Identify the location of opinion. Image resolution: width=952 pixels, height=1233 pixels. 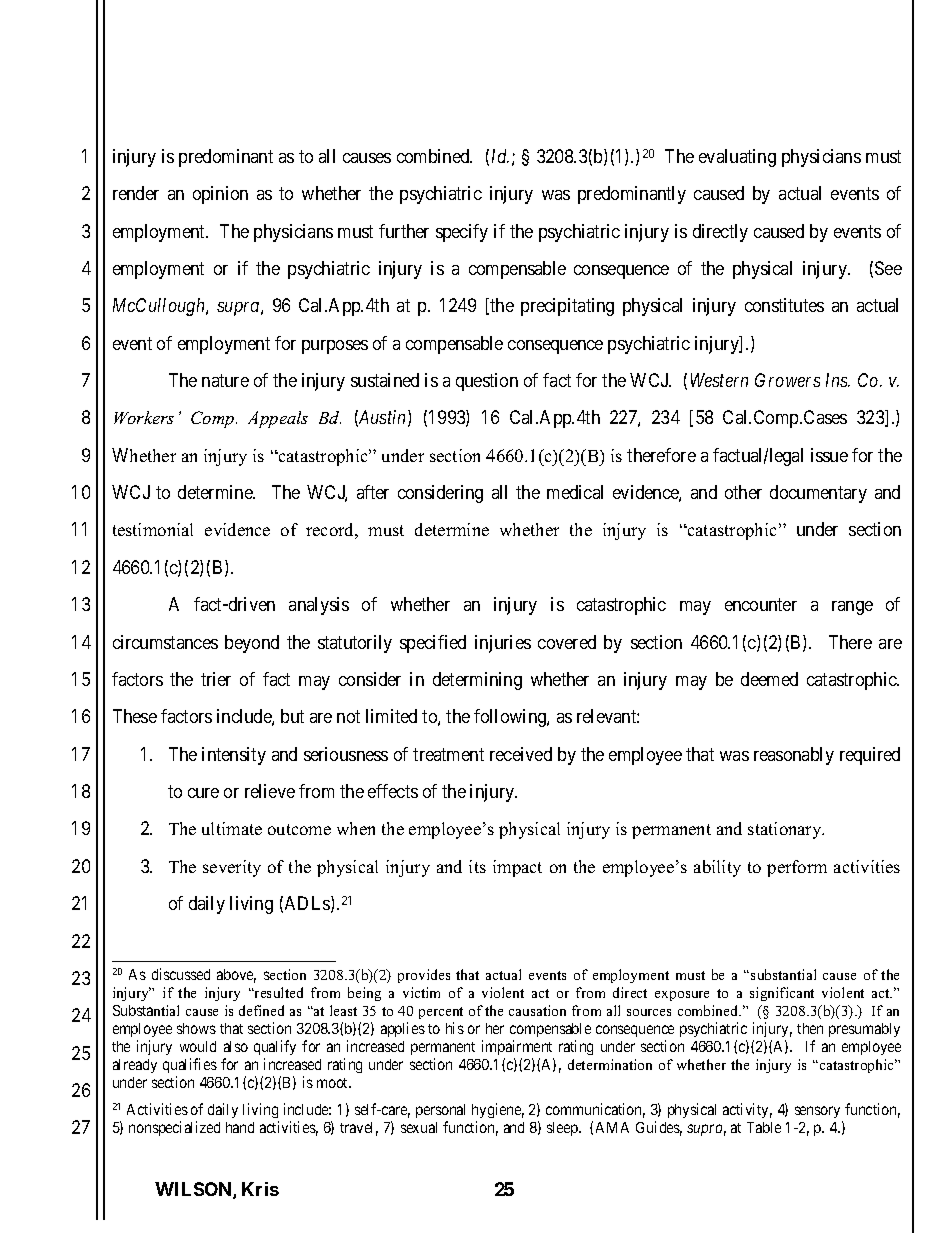
(220, 195).
